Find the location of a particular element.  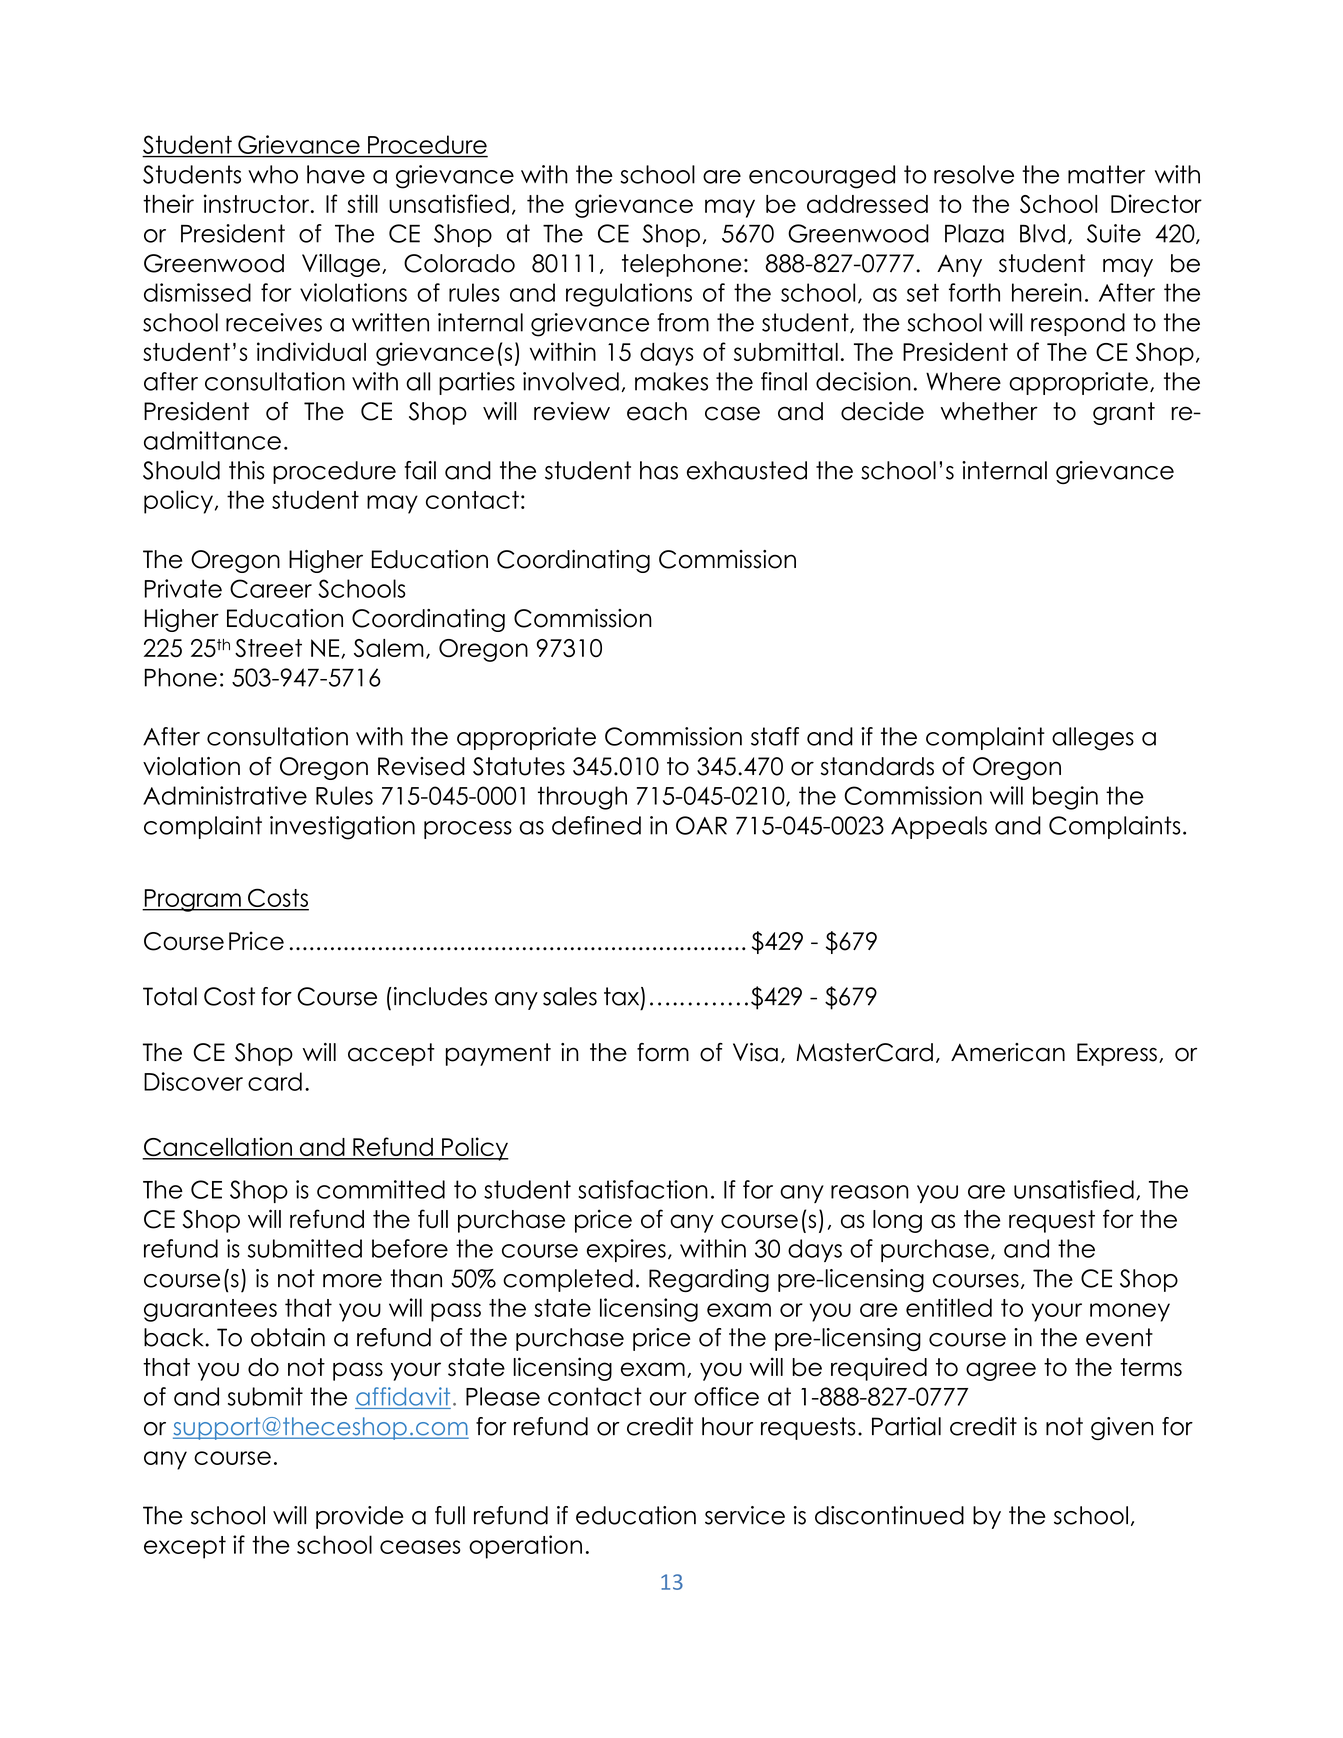

Blvd is located at coordinates (1042, 233).
